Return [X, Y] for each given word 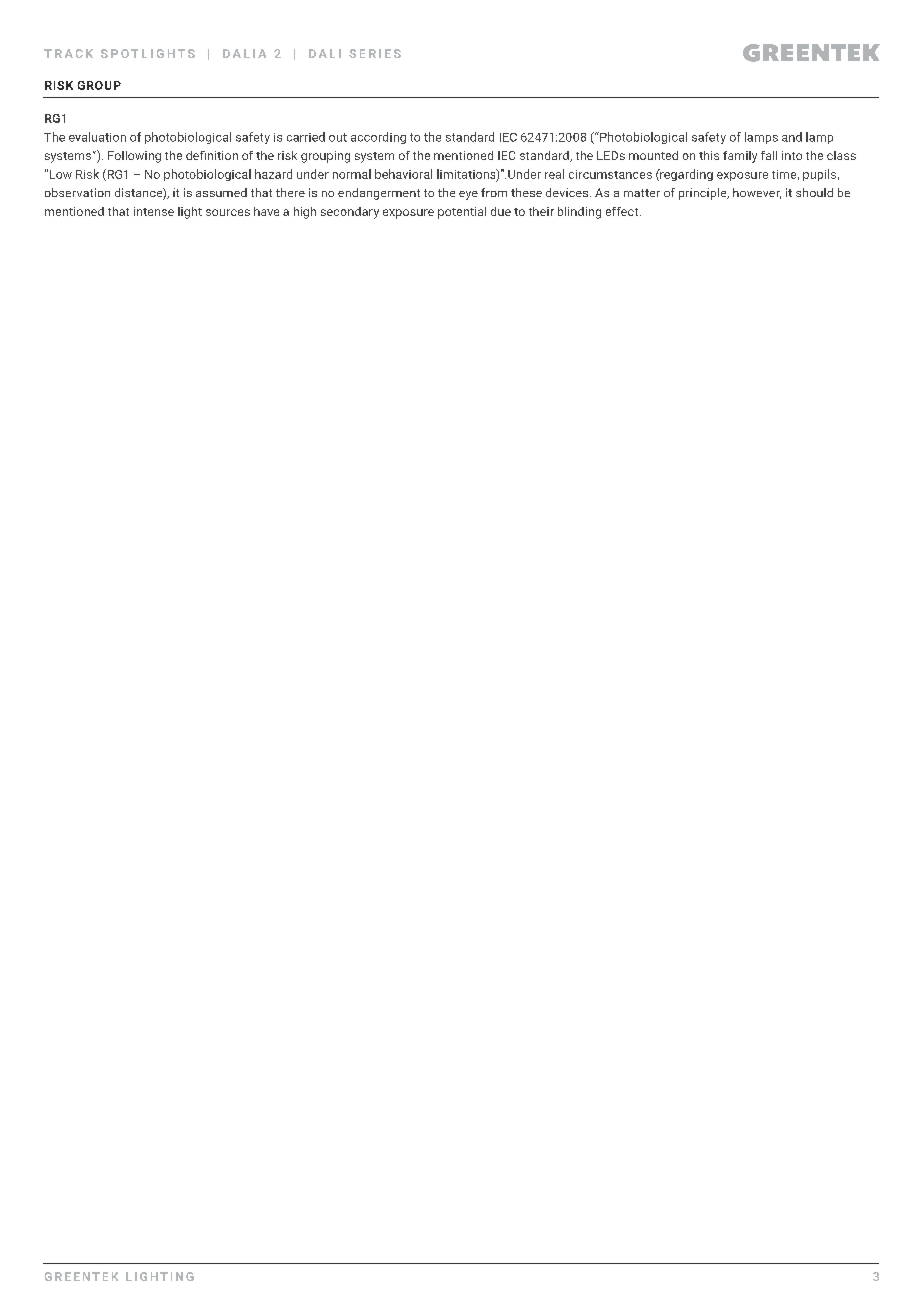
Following [134, 157]
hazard [273, 174]
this [709, 155]
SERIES [375, 53]
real [554, 174]
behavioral [403, 174]
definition [212, 155]
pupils [819, 175]
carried [306, 137]
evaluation [97, 137]
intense [154, 211]
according [378, 138]
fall [769, 155]
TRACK [68, 53]
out [338, 137]
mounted [653, 155]
